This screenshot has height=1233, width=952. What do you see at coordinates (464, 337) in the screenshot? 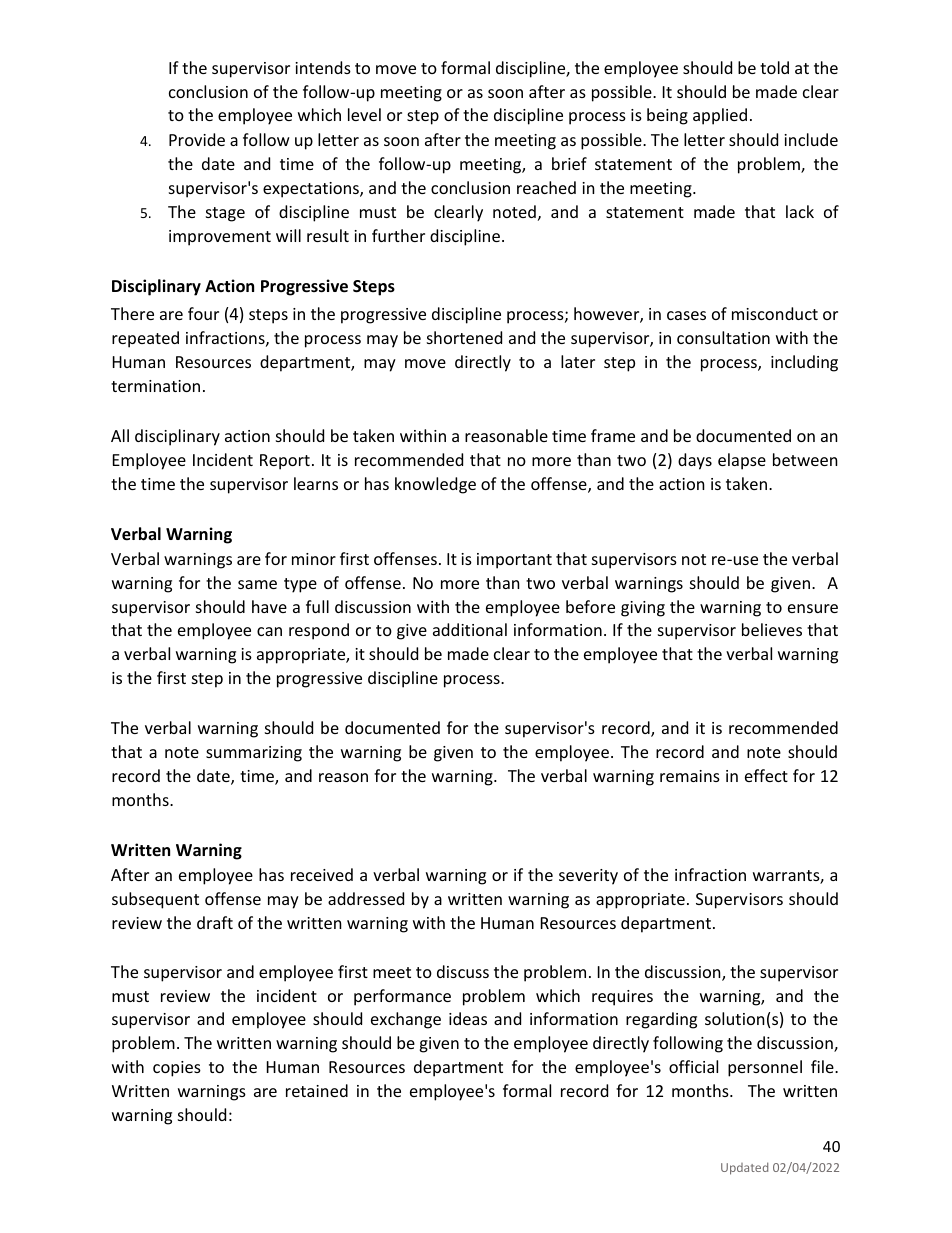
I see `shortened` at bounding box center [464, 337].
